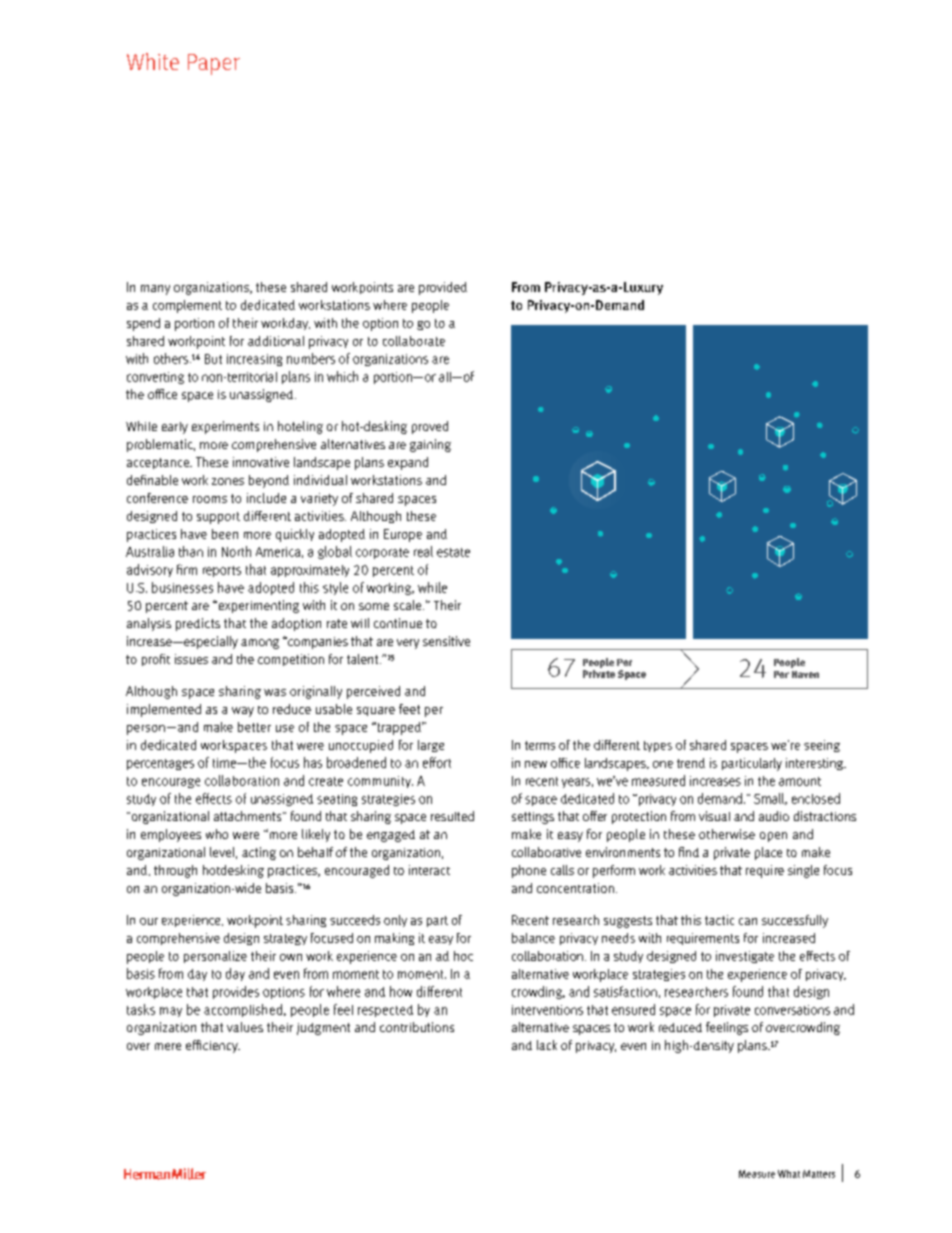  I want to click on gaining, so click(430, 445).
